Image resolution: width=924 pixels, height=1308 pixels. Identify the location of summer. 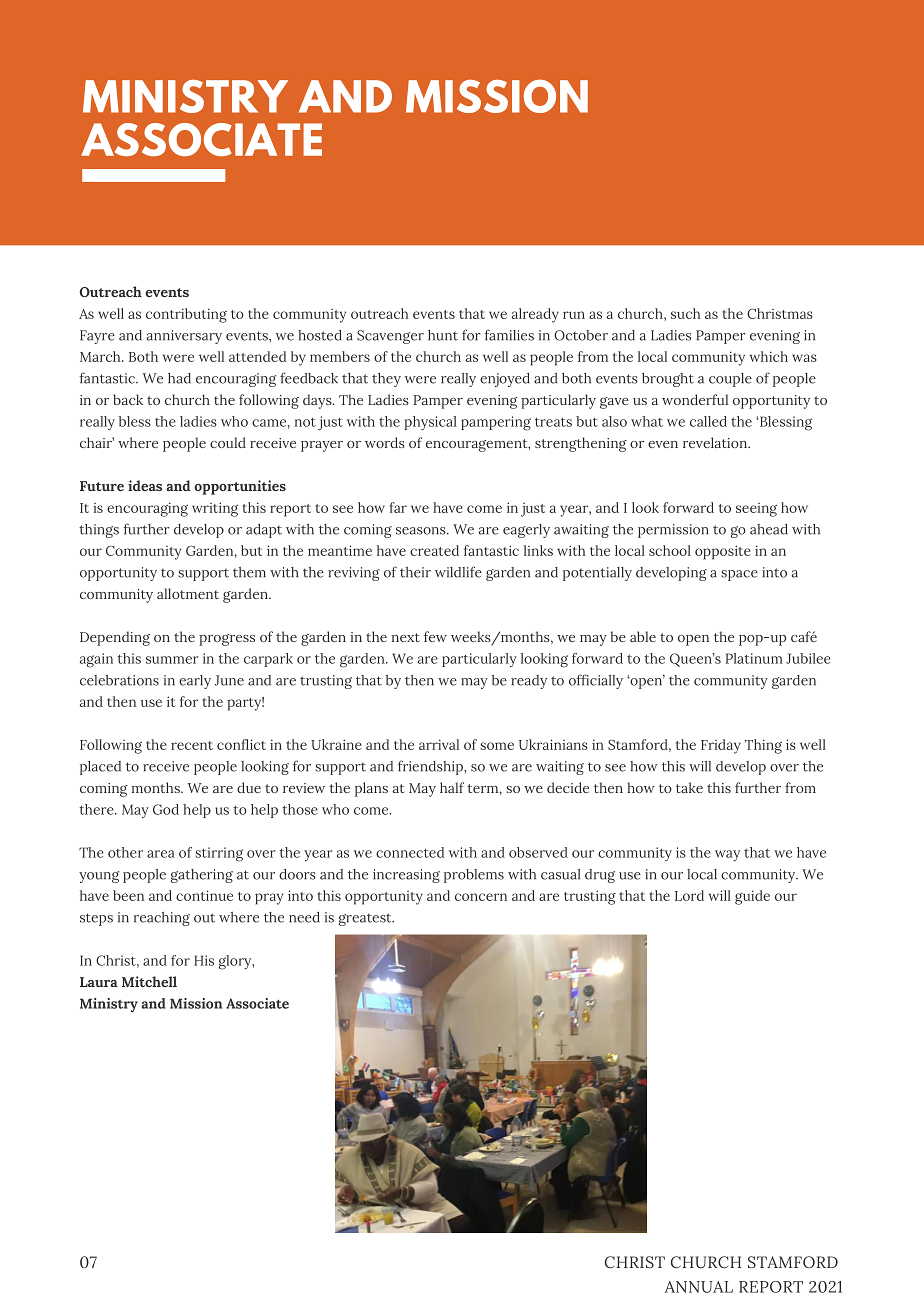
(172, 660).
